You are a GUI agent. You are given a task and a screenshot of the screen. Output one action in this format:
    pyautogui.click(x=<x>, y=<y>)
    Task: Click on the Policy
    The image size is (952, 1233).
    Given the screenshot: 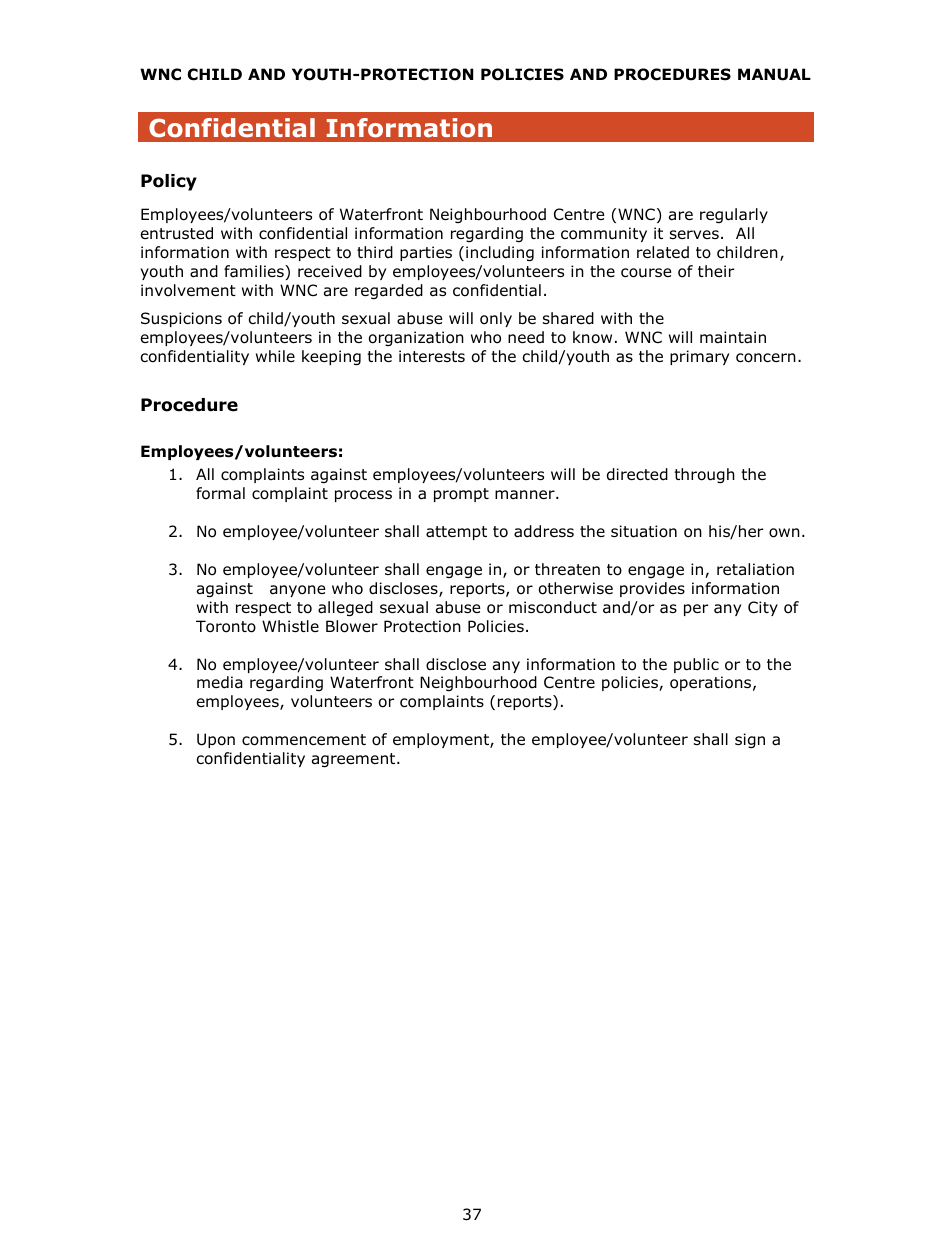 What is the action you would take?
    pyautogui.click(x=169, y=182)
